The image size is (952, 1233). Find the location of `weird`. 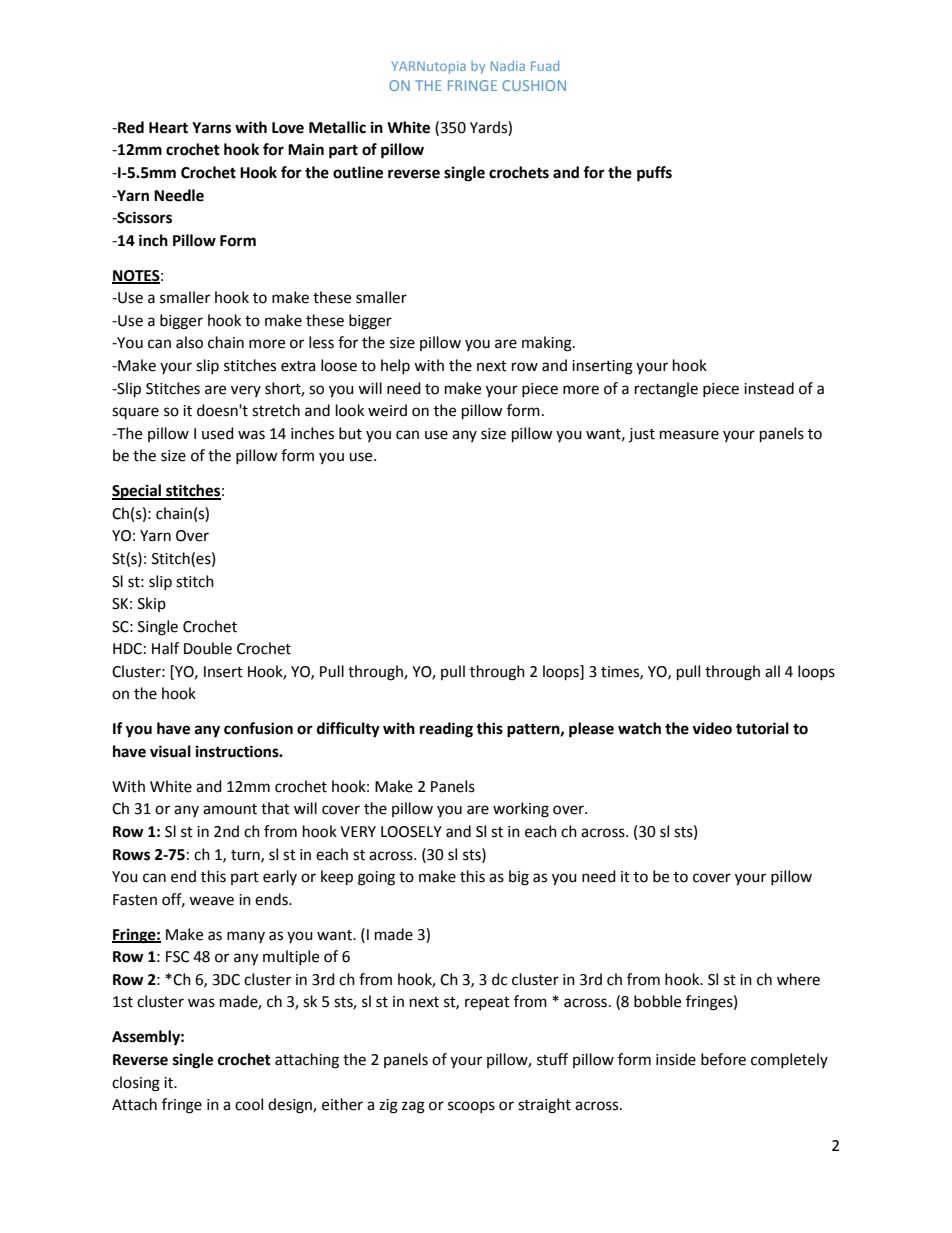

weird is located at coordinates (387, 410).
